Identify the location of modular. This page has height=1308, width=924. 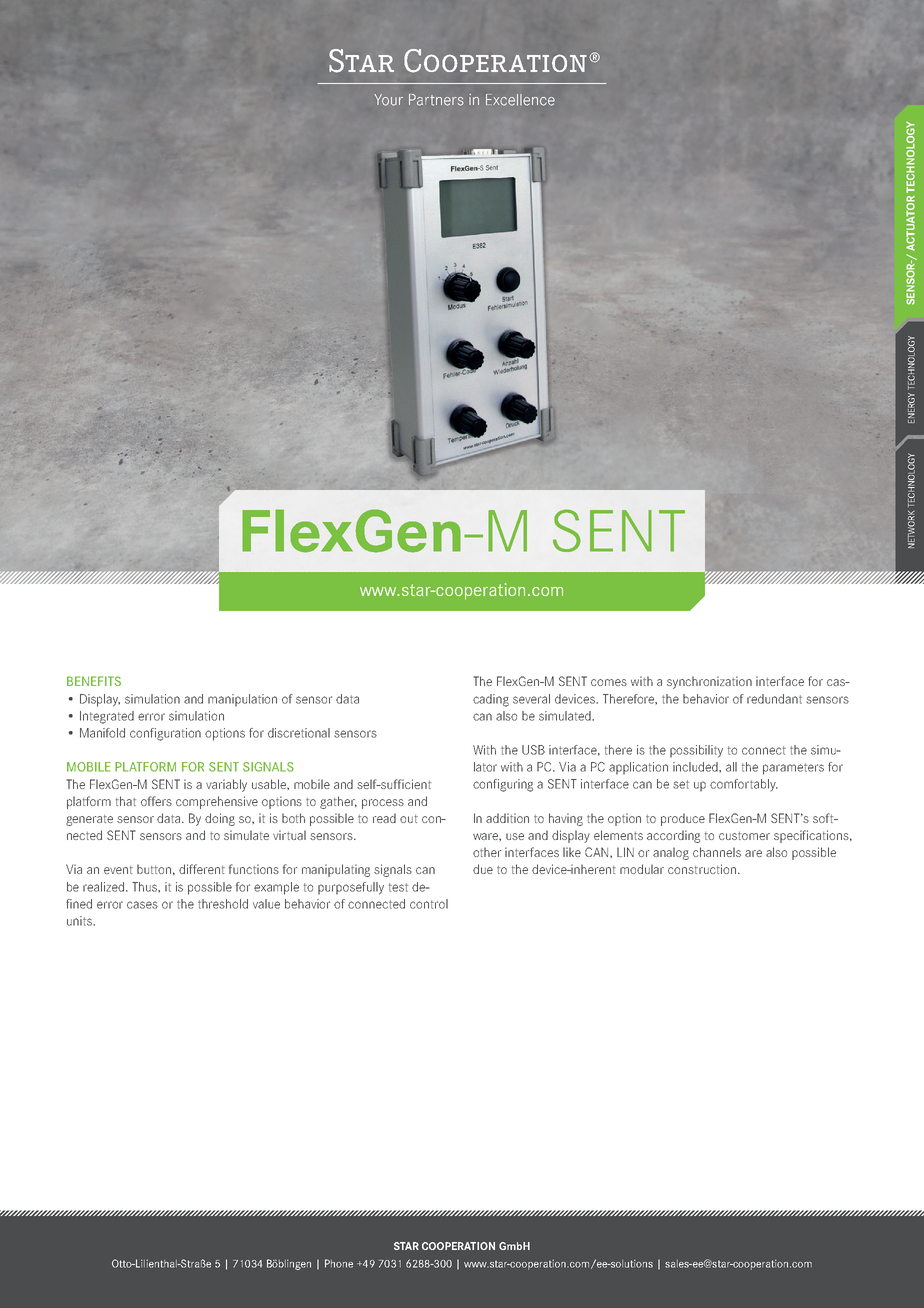
(642, 869).
